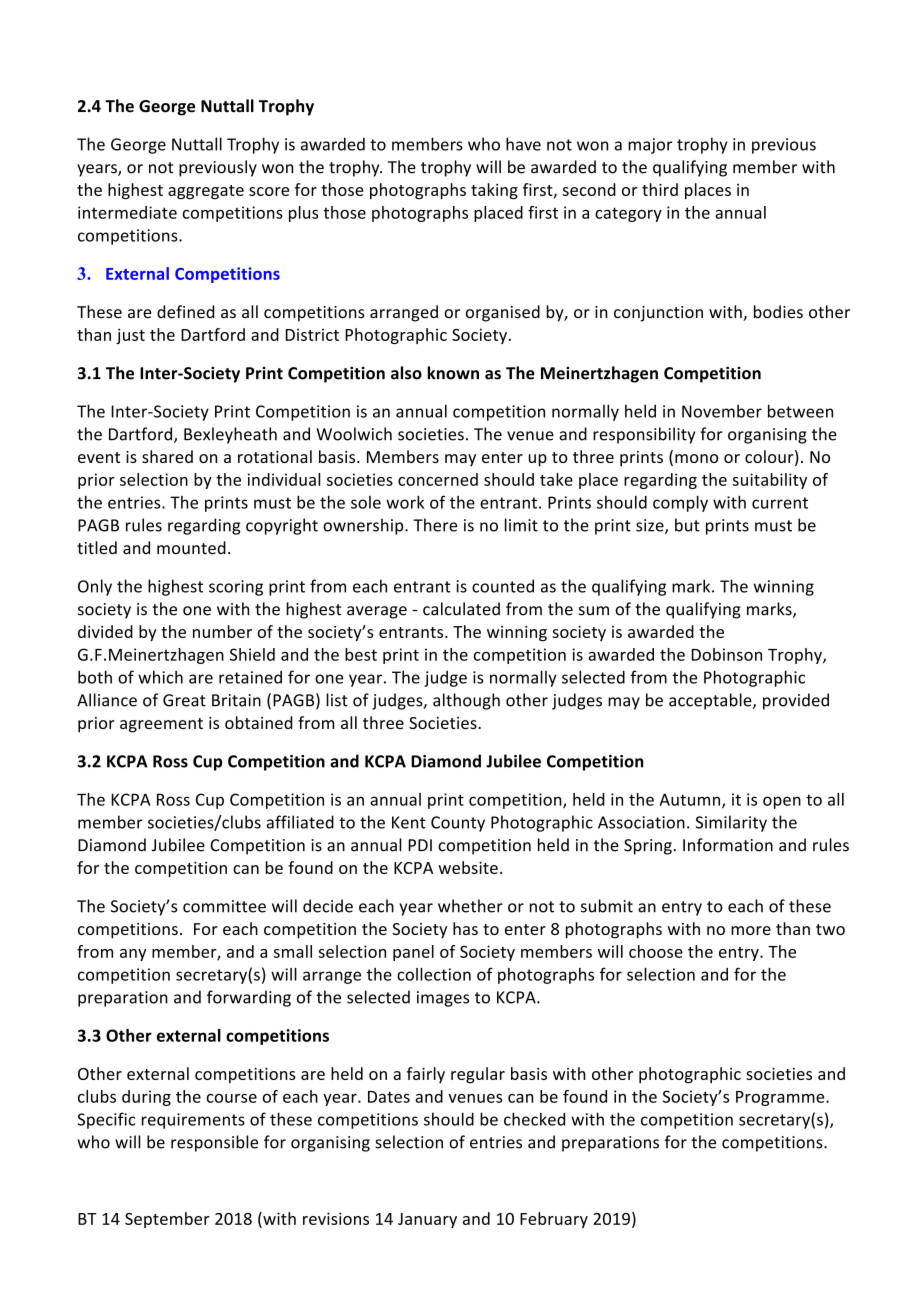 The height and width of the screenshot is (1308, 924). What do you see at coordinates (468, 867) in the screenshot?
I see `website` at bounding box center [468, 867].
